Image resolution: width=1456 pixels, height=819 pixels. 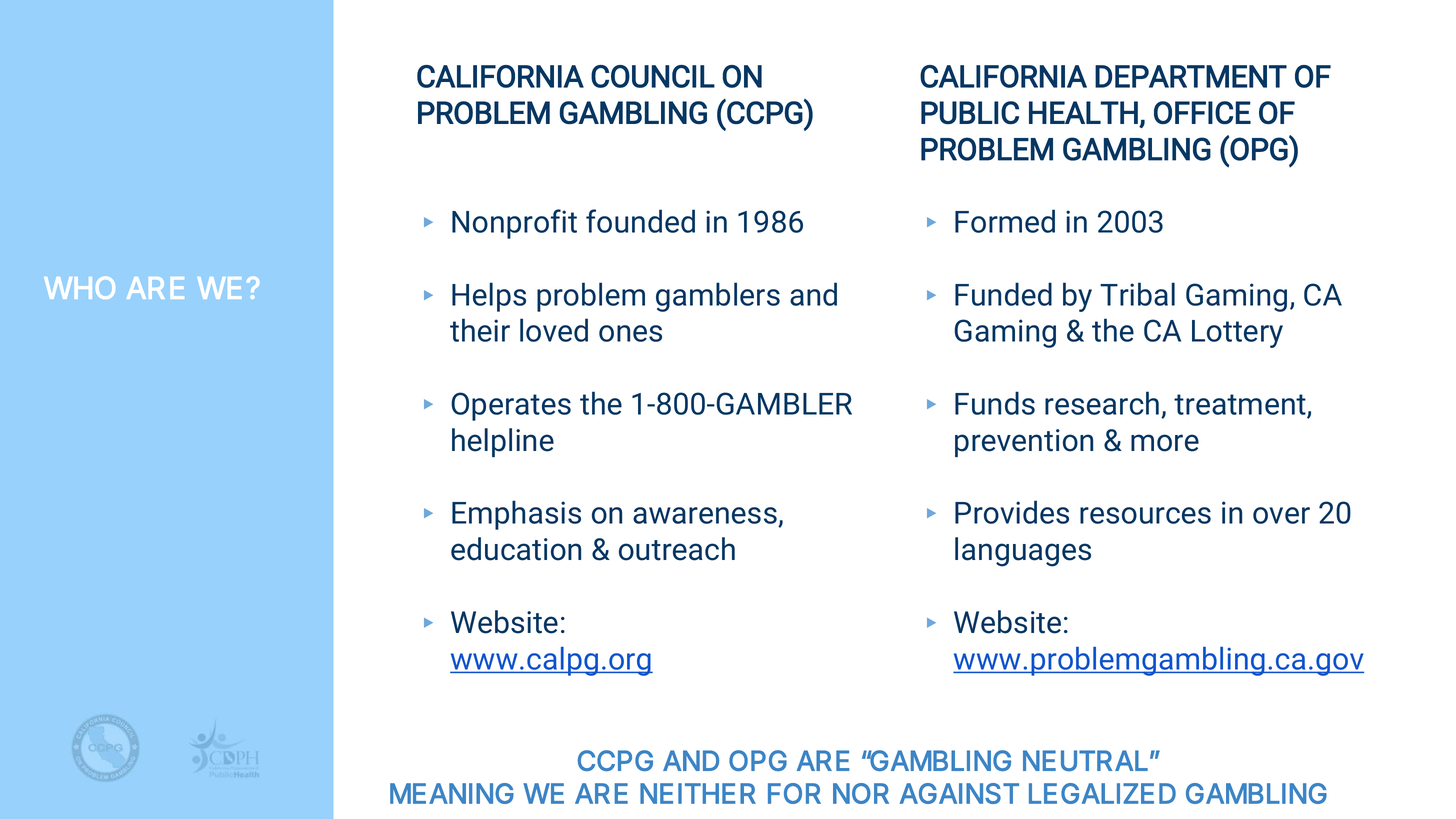 What do you see at coordinates (503, 442) in the screenshot?
I see `helpline` at bounding box center [503, 442].
